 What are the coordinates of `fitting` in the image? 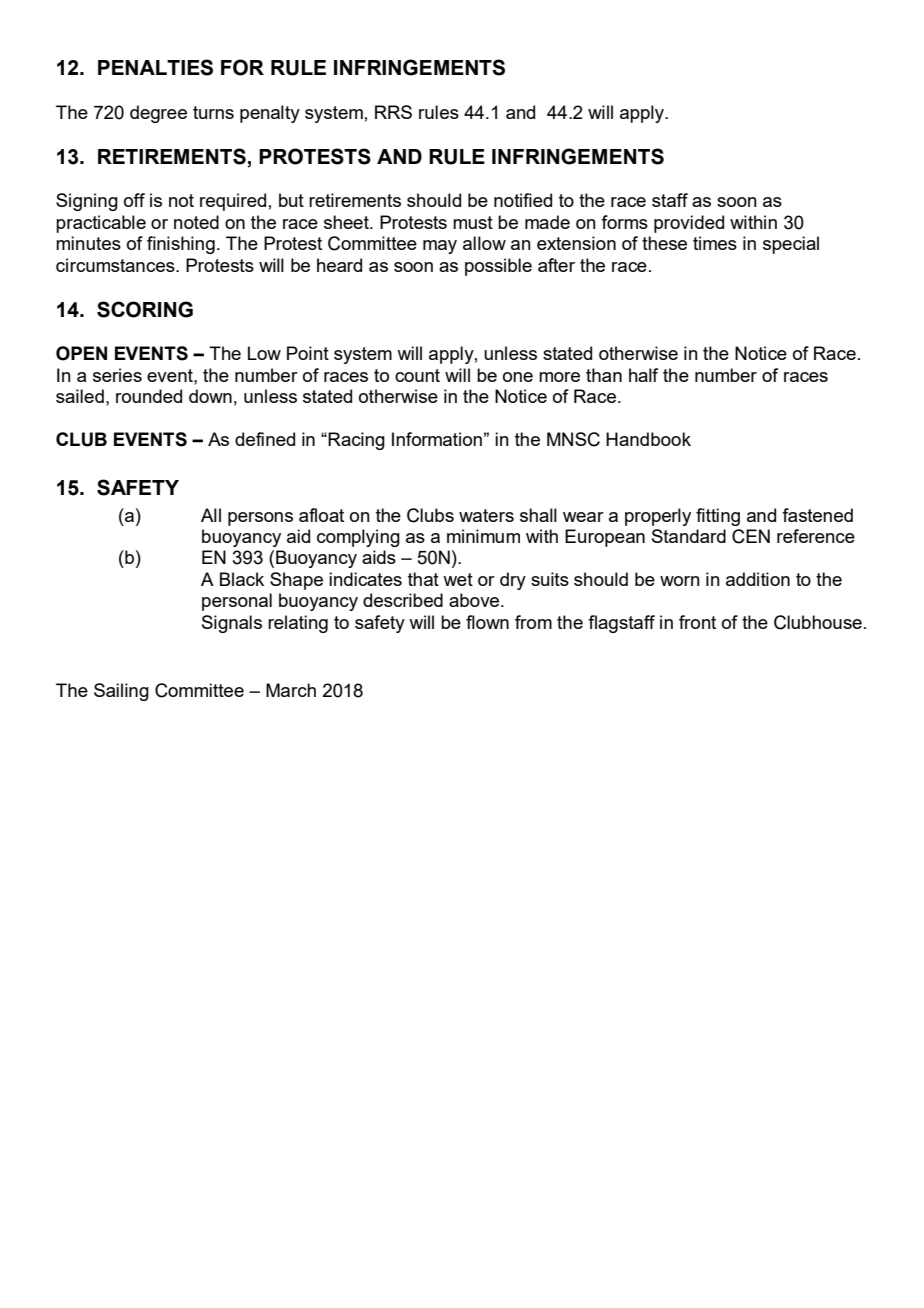 It's located at (718, 517).
